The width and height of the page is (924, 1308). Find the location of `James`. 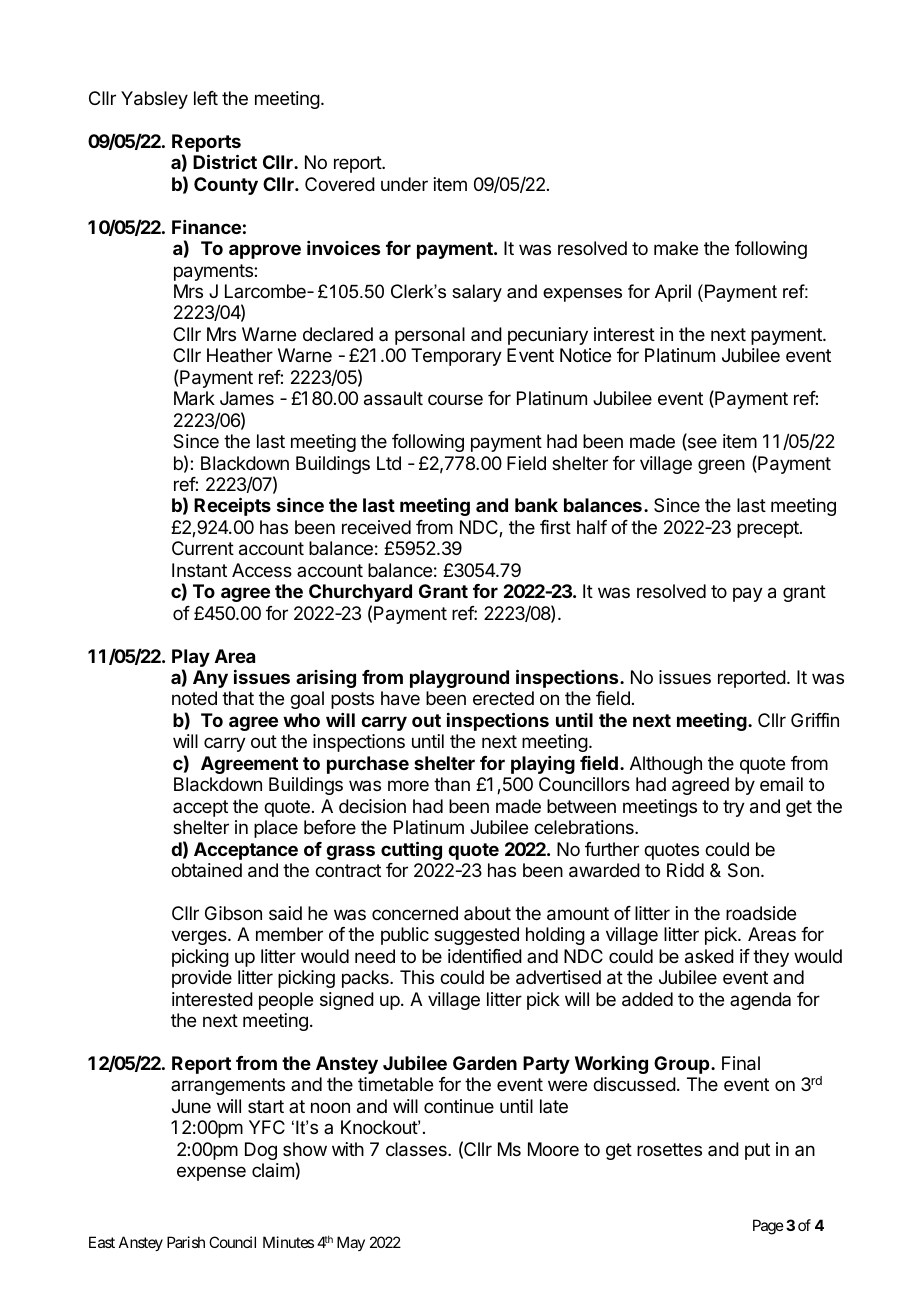

James is located at coordinates (247, 398).
